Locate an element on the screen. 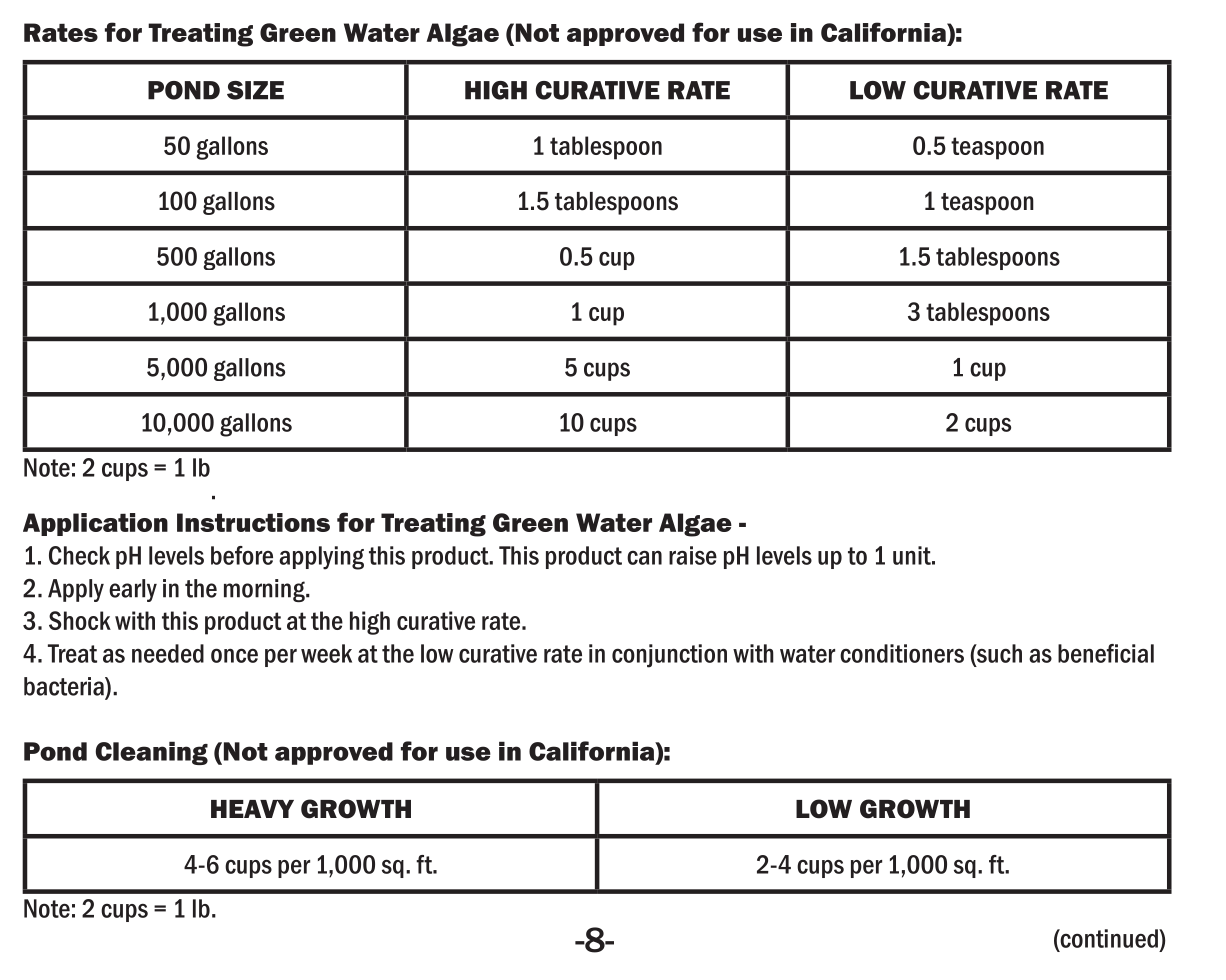 This screenshot has height=980, width=1226. raise is located at coordinates (693, 555).
